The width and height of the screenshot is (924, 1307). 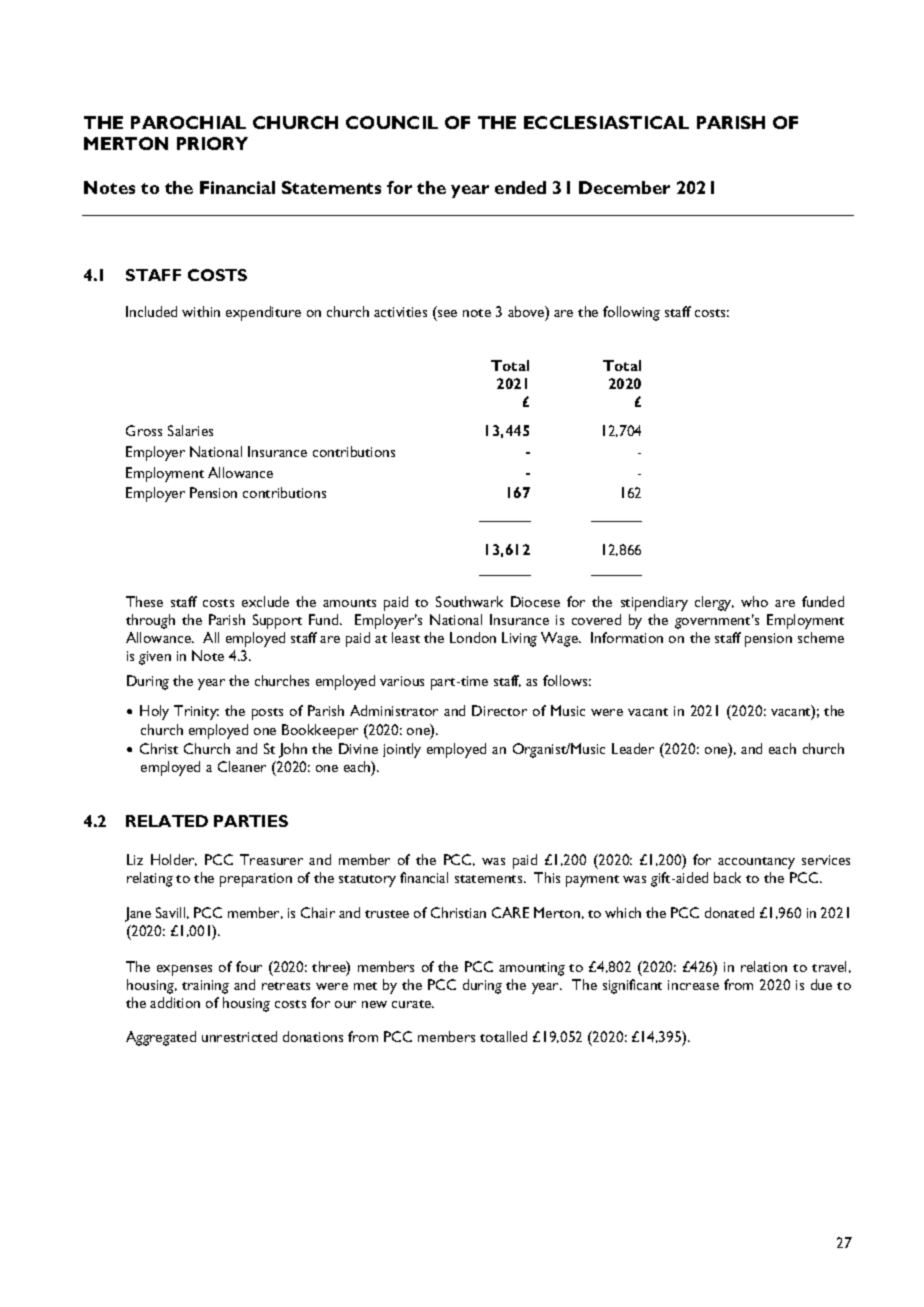 What do you see at coordinates (212, 143) in the screenshot?
I see `PRIORY` at bounding box center [212, 143].
